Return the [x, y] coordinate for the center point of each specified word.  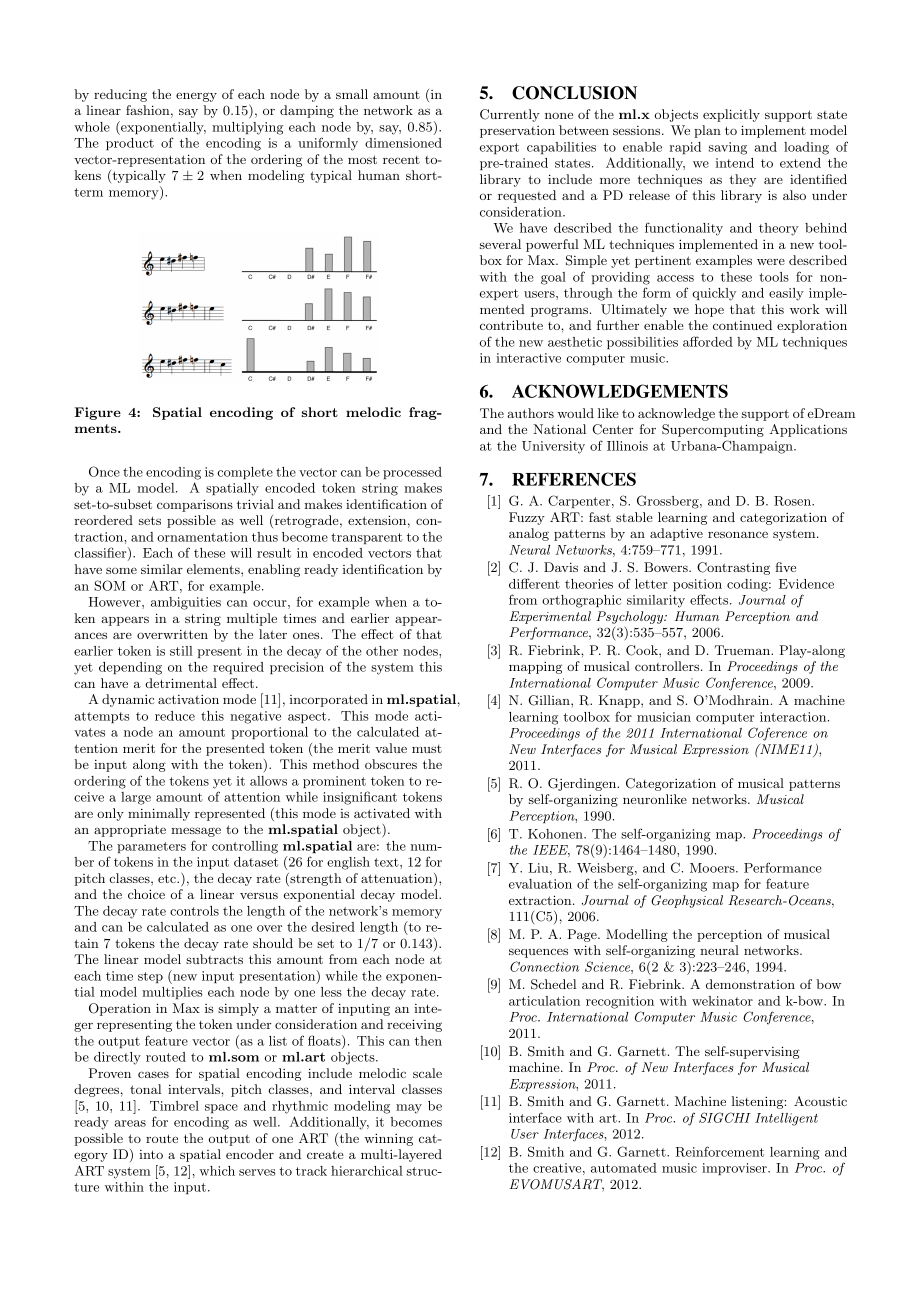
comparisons [195, 505]
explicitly [731, 115]
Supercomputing [713, 430]
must [427, 749]
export [499, 148]
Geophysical [687, 901]
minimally [159, 814]
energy [196, 97]
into [151, 1154]
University [553, 447]
